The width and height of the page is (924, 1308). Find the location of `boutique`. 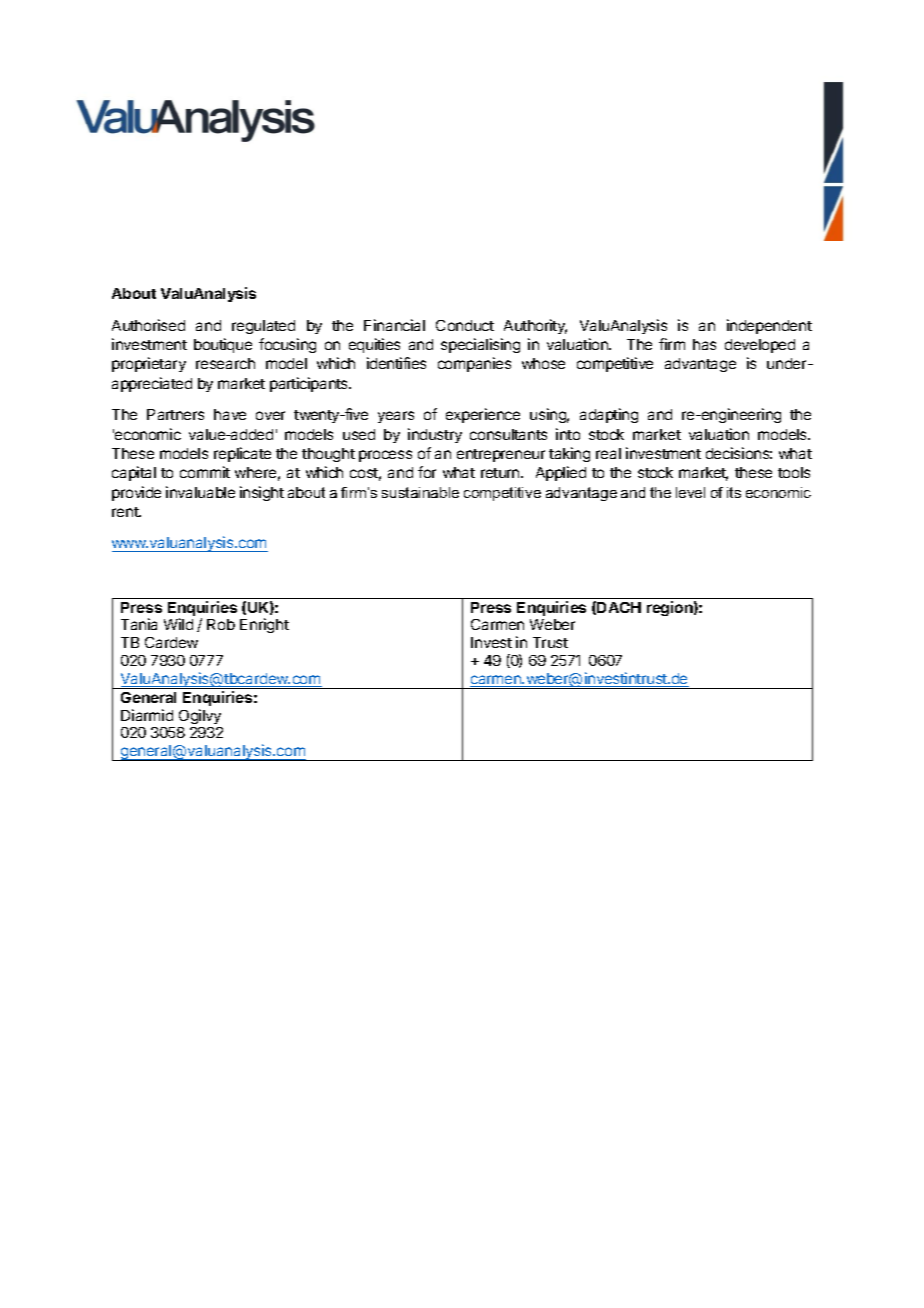

boutique is located at coordinates (223, 345).
